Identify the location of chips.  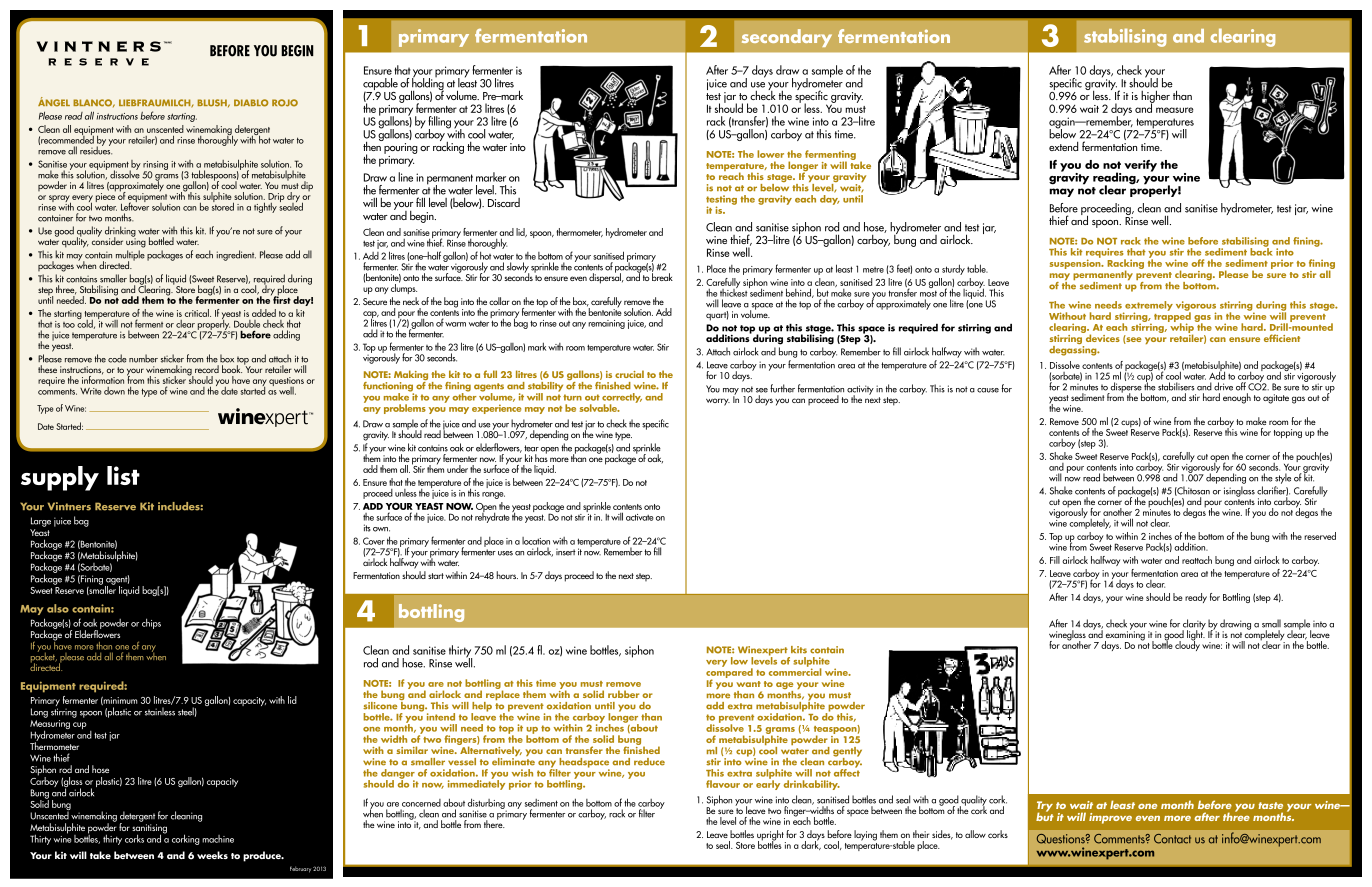
(151, 623).
